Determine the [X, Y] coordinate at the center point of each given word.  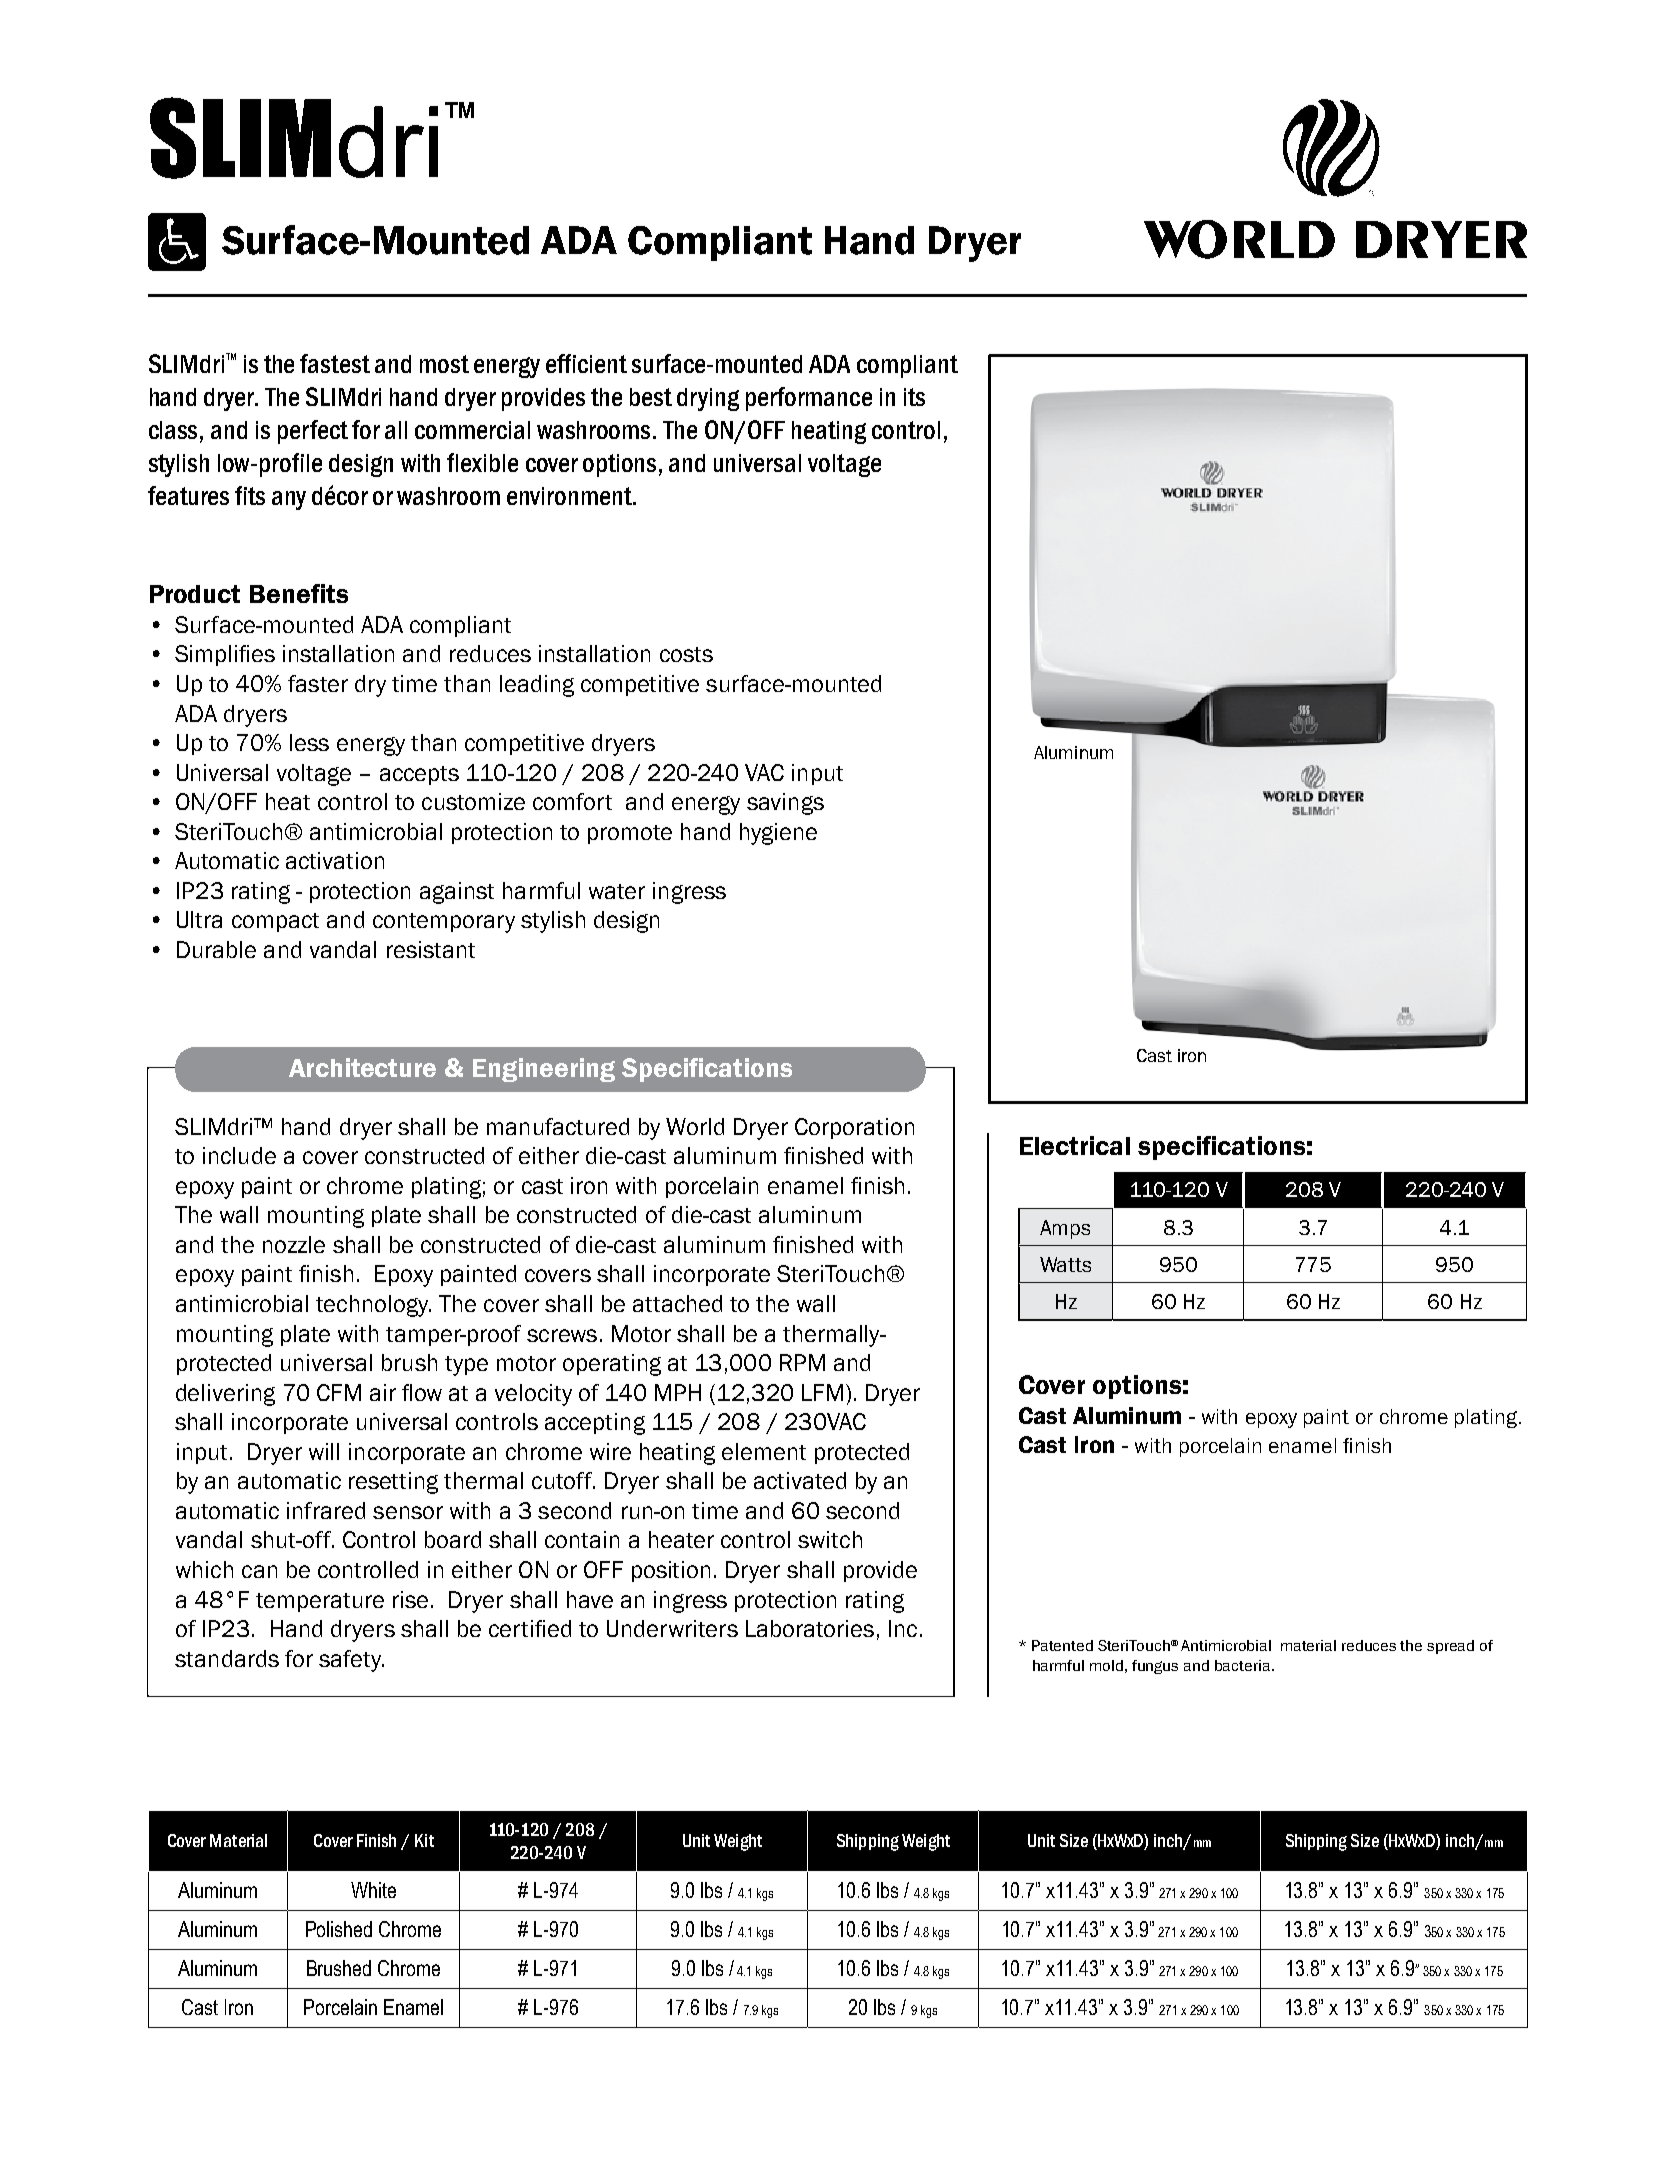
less [309, 742]
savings [785, 804]
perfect [313, 432]
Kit [424, 1840]
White [373, 1890]
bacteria [1242, 1665]
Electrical [1075, 1145]
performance [809, 399]
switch [830, 1539]
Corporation [854, 1128]
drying [708, 399]
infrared [326, 1510]
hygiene [778, 834]
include [239, 1155]
